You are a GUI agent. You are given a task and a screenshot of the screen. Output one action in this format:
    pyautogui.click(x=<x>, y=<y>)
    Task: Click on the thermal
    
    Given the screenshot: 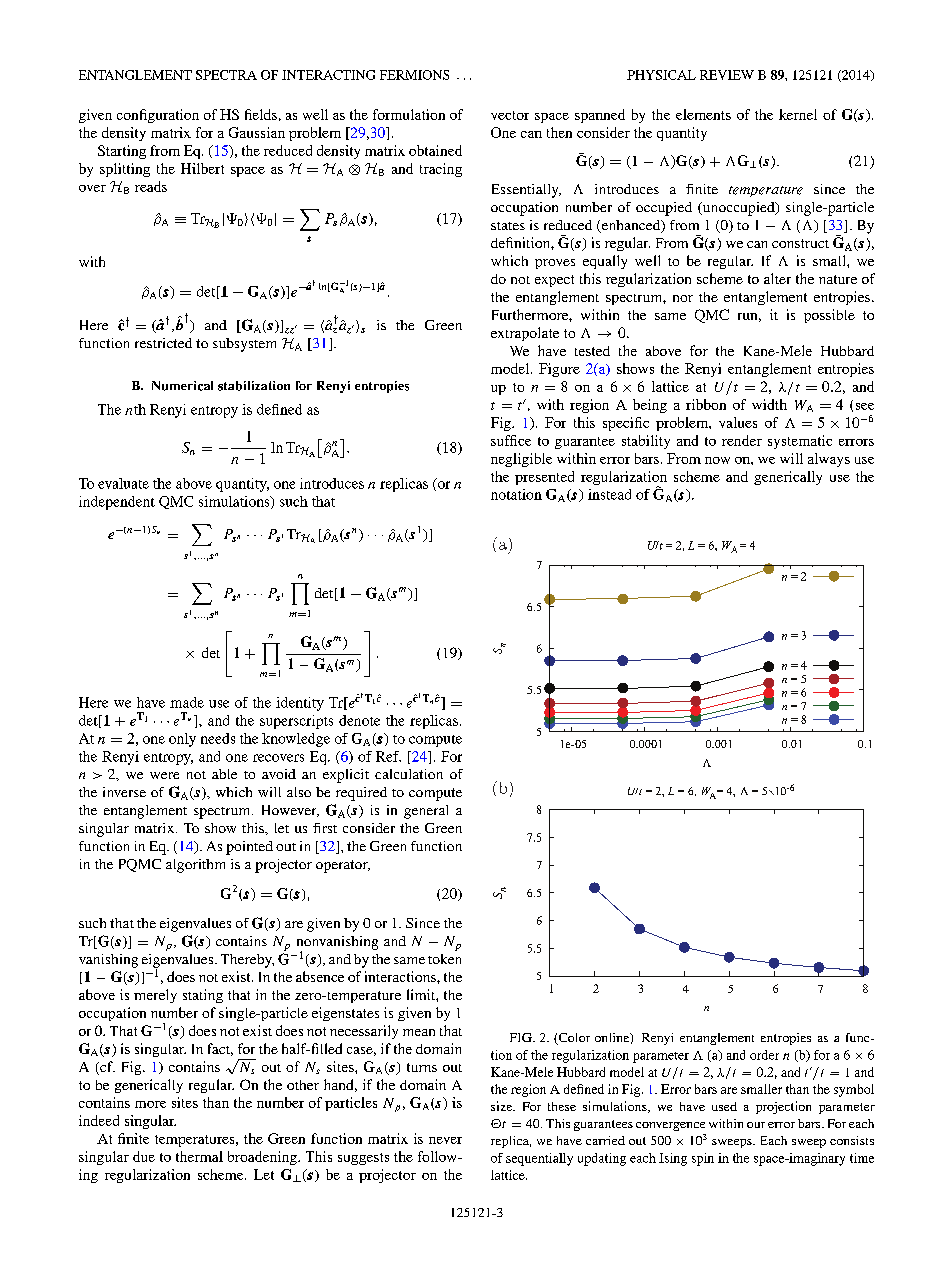 What is the action you would take?
    pyautogui.click(x=199, y=1156)
